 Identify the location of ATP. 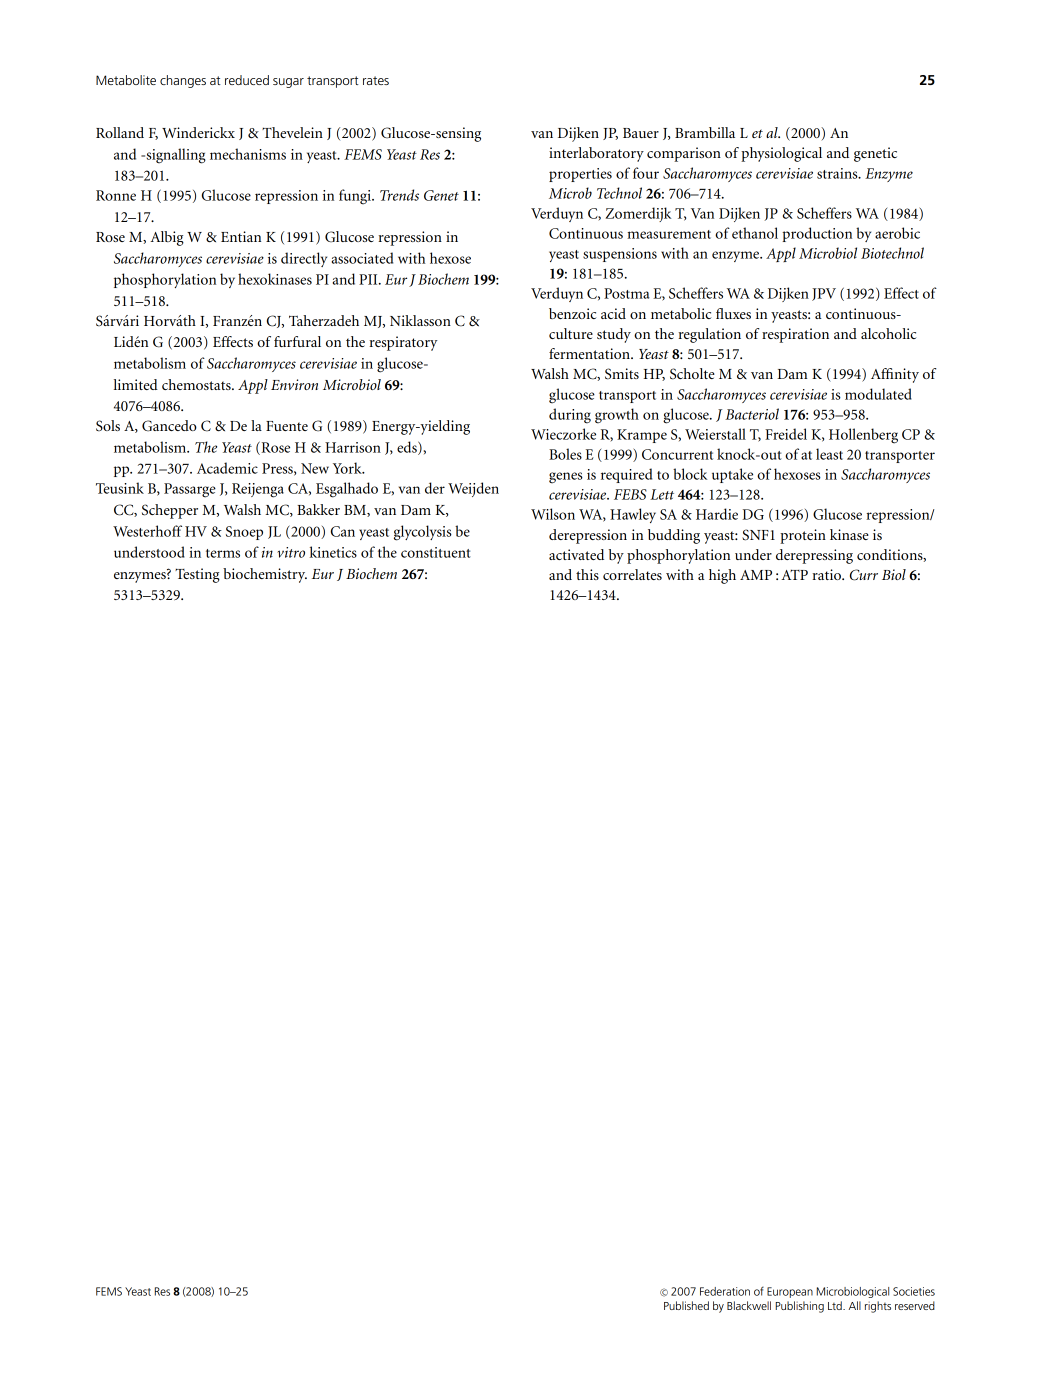
(794, 574).
